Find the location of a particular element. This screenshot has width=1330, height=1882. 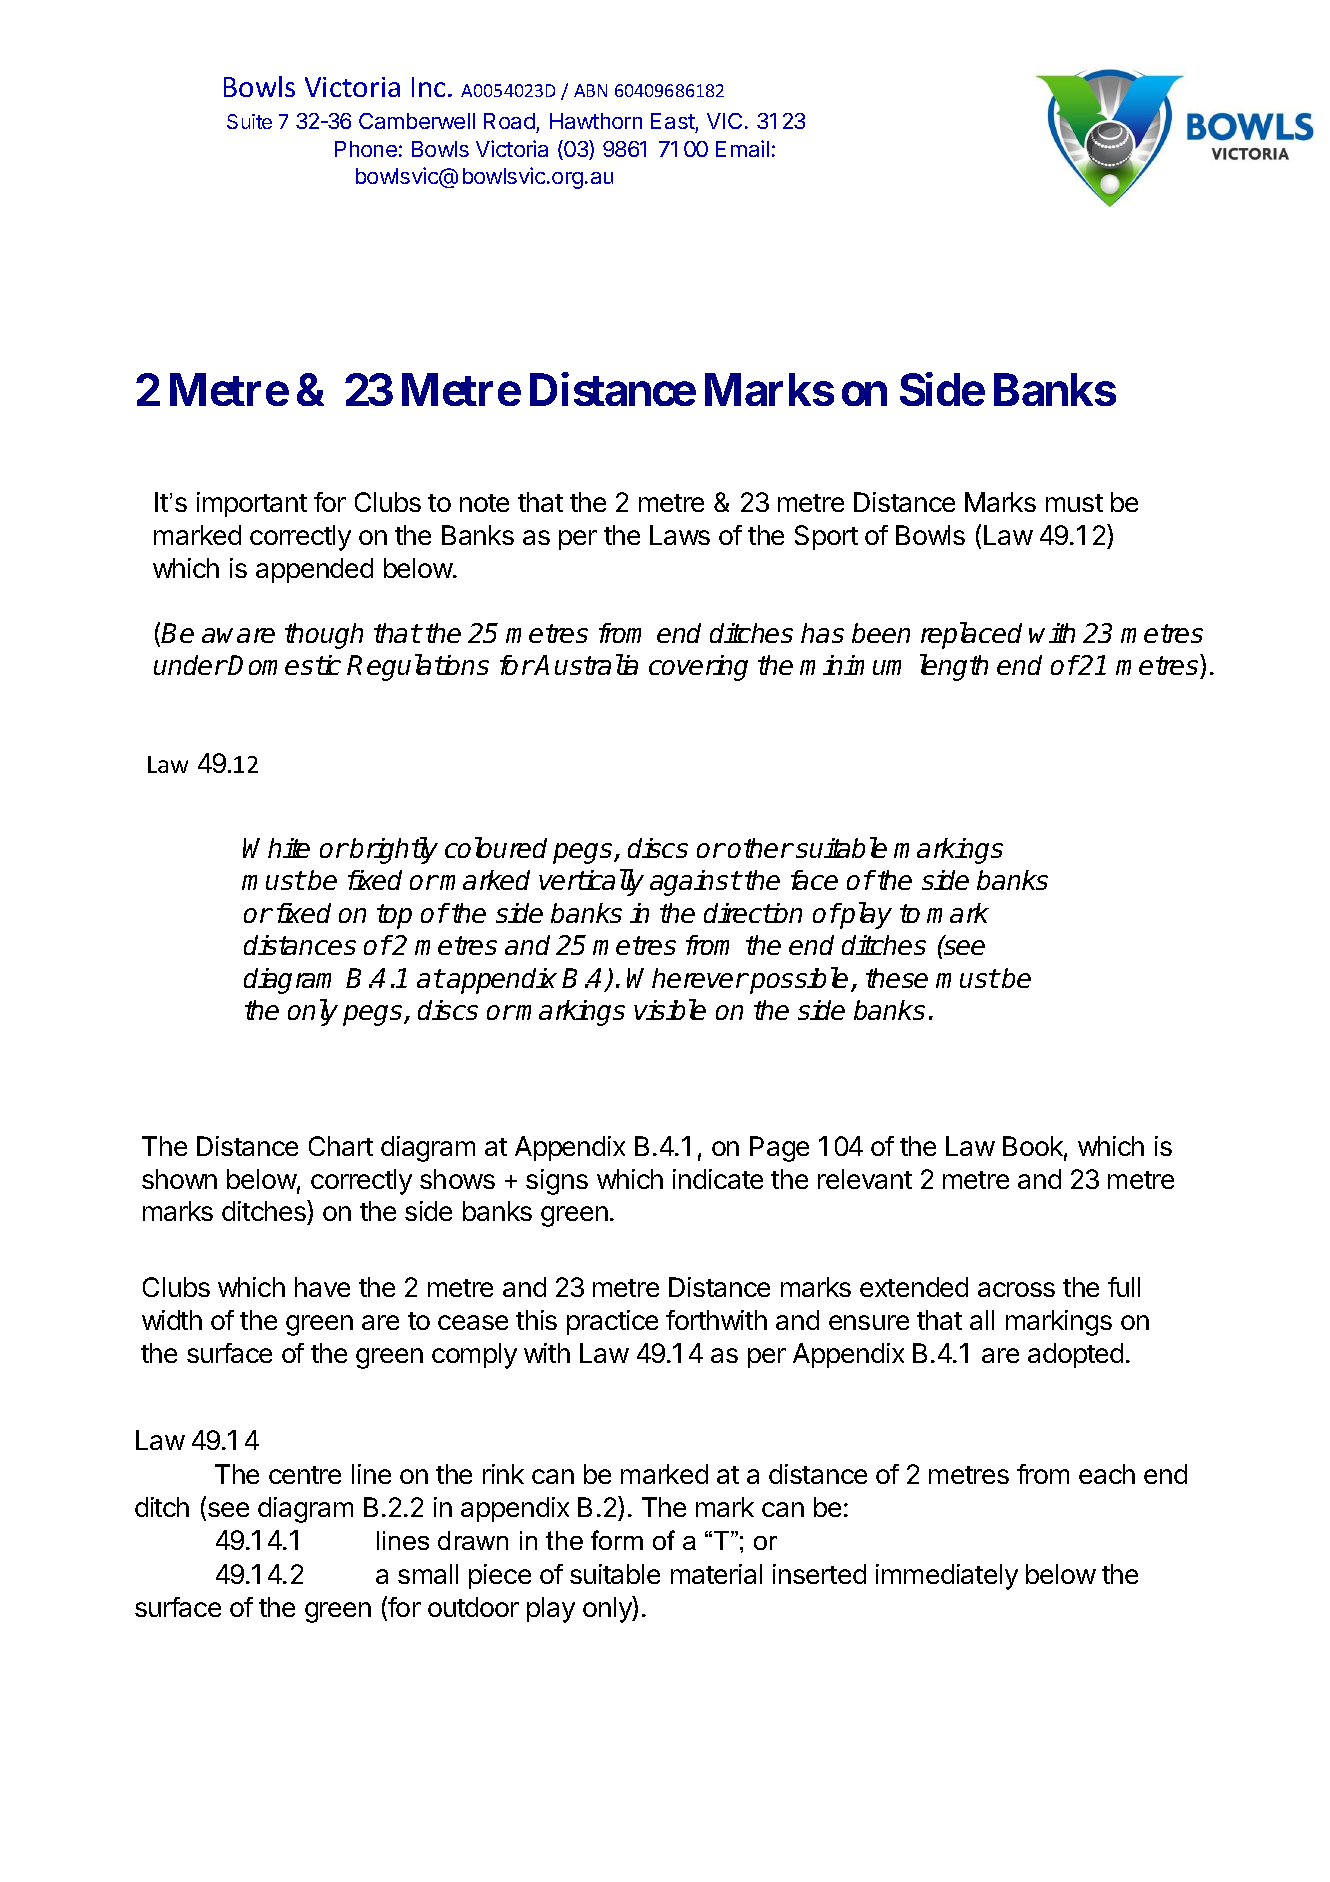

replaced is located at coordinates (971, 635).
